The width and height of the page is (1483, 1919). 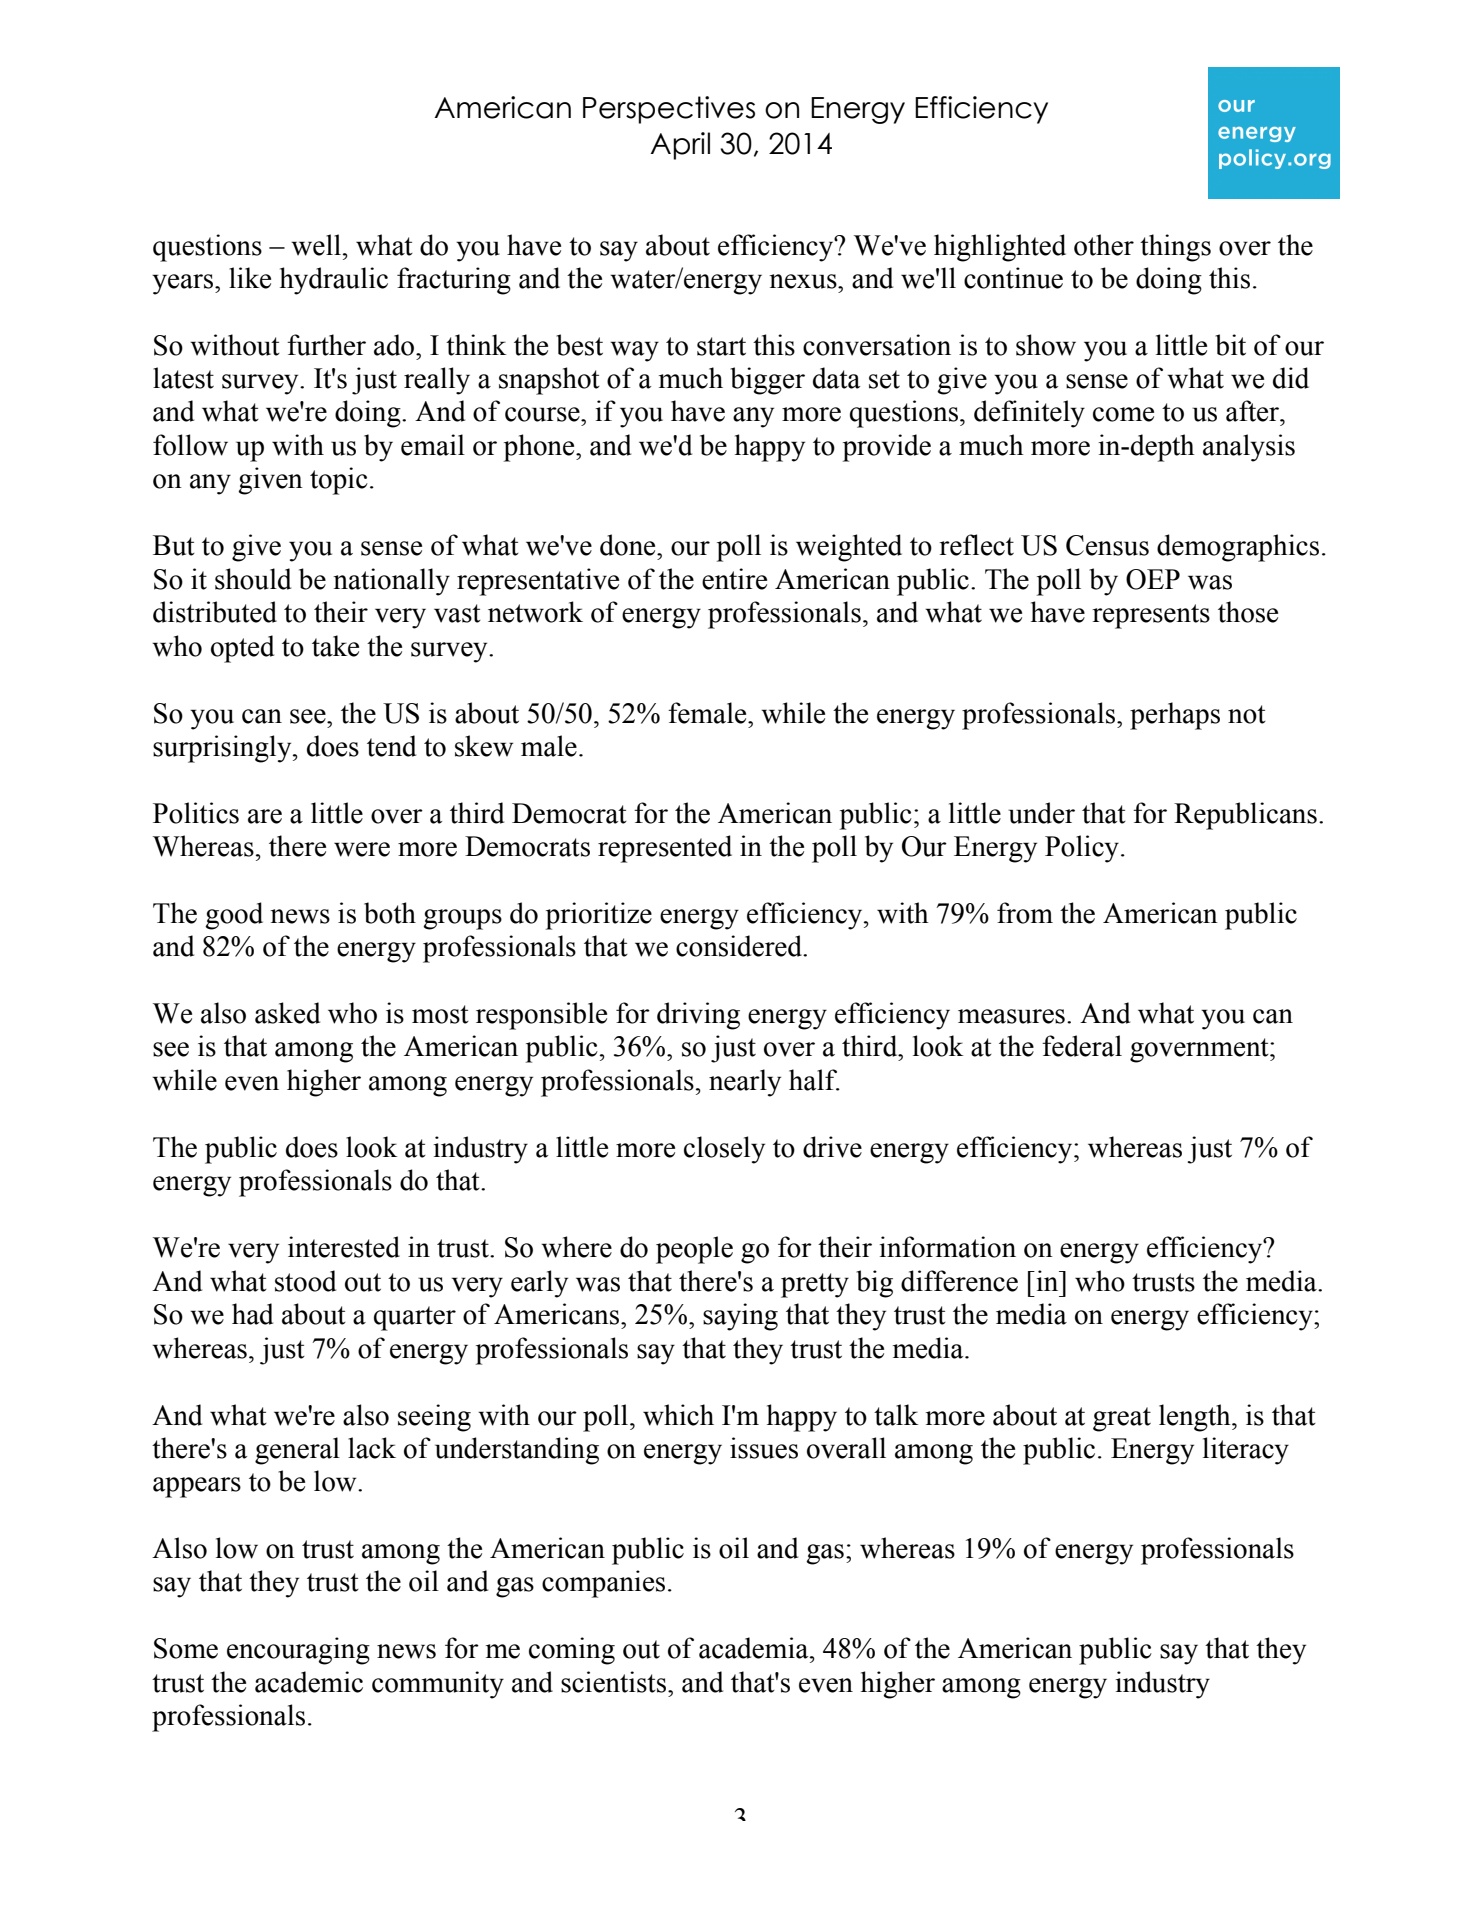 I want to click on interested, so click(x=344, y=1247).
